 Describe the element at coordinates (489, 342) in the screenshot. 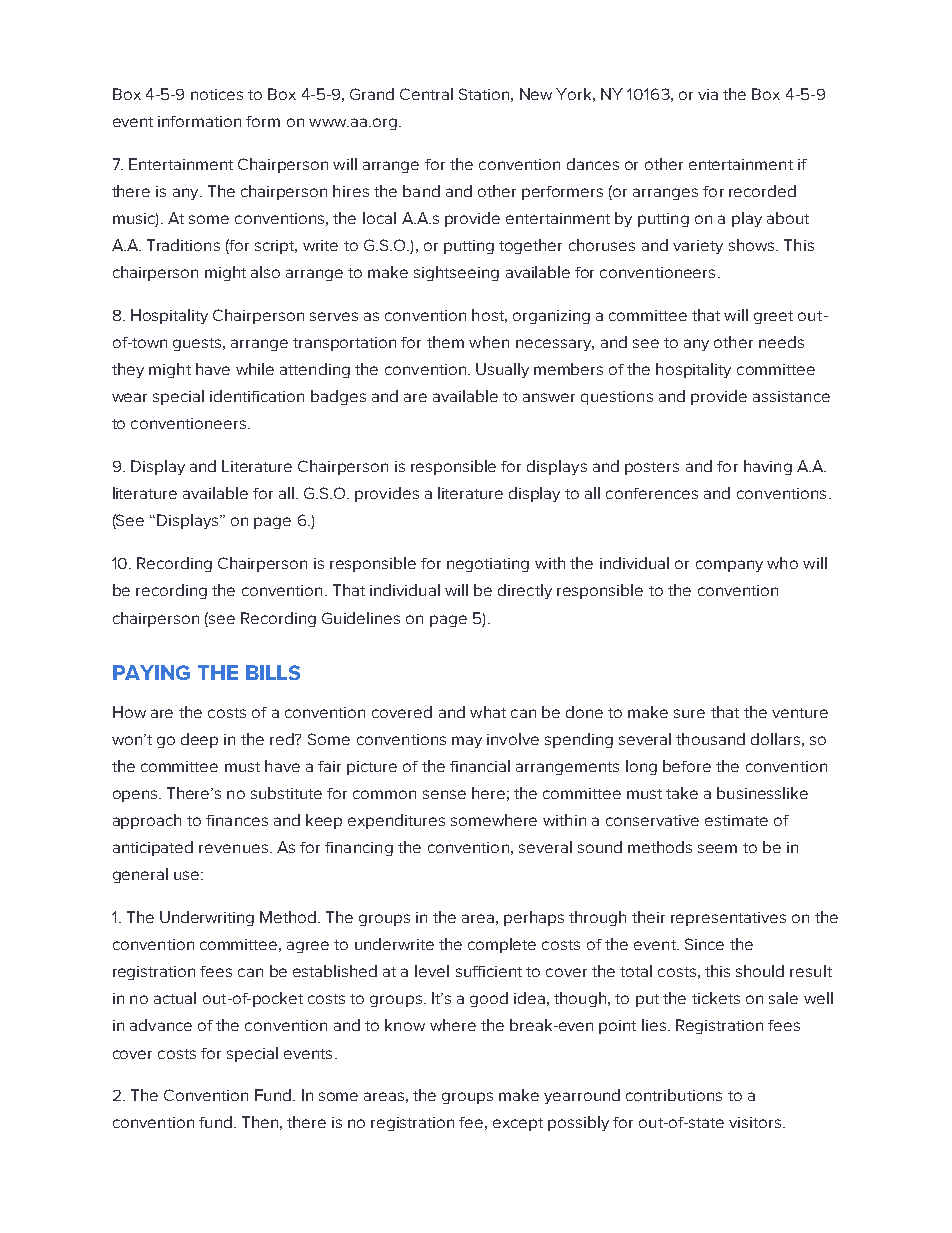

I see `when` at that location.
